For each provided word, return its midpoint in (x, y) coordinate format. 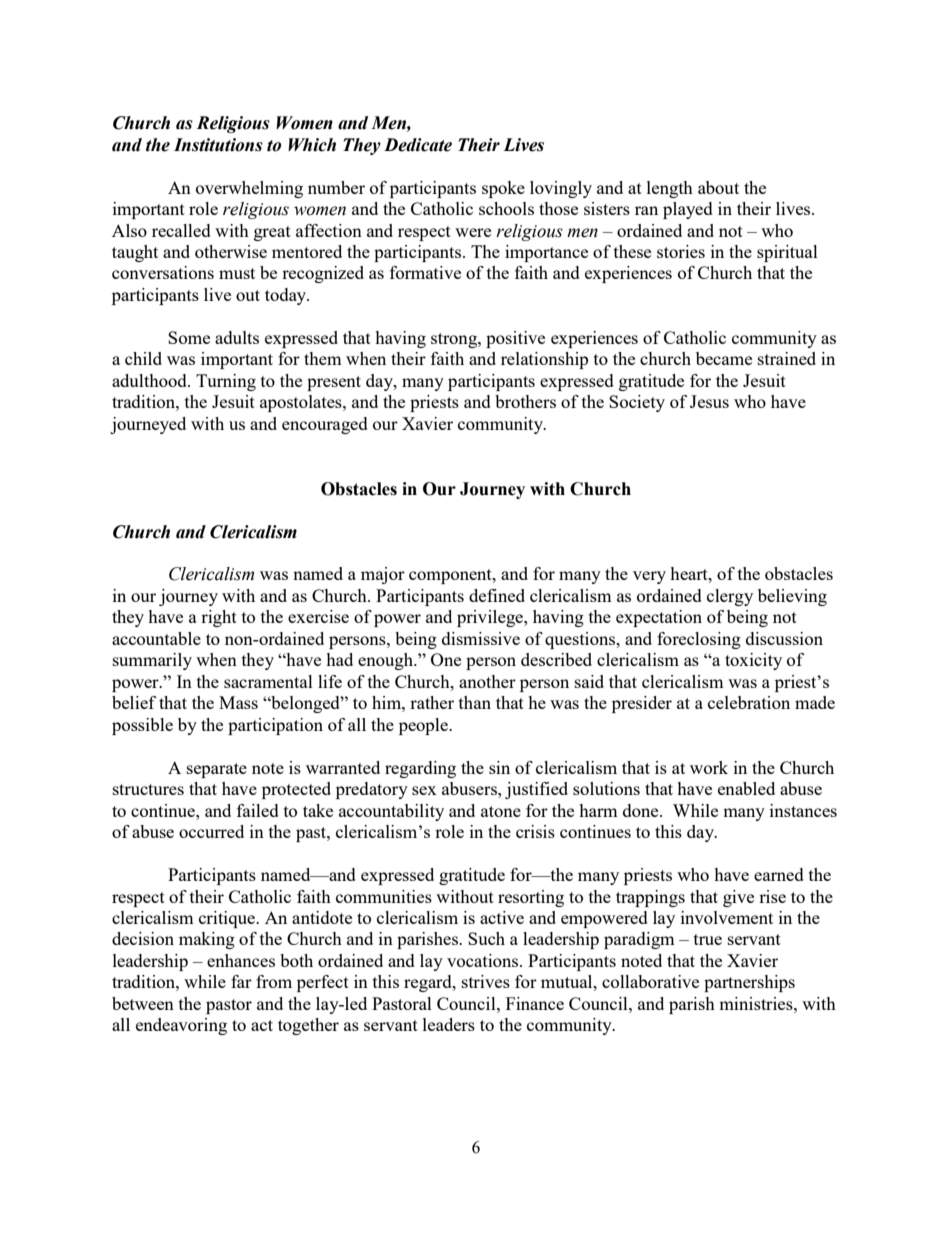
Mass (238, 702)
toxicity (753, 661)
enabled (746, 788)
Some (189, 337)
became (724, 358)
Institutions (218, 145)
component (451, 576)
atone (501, 811)
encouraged (325, 425)
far (241, 981)
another (487, 681)
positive (515, 339)
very (649, 577)
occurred (211, 831)
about (718, 187)
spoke (503, 189)
